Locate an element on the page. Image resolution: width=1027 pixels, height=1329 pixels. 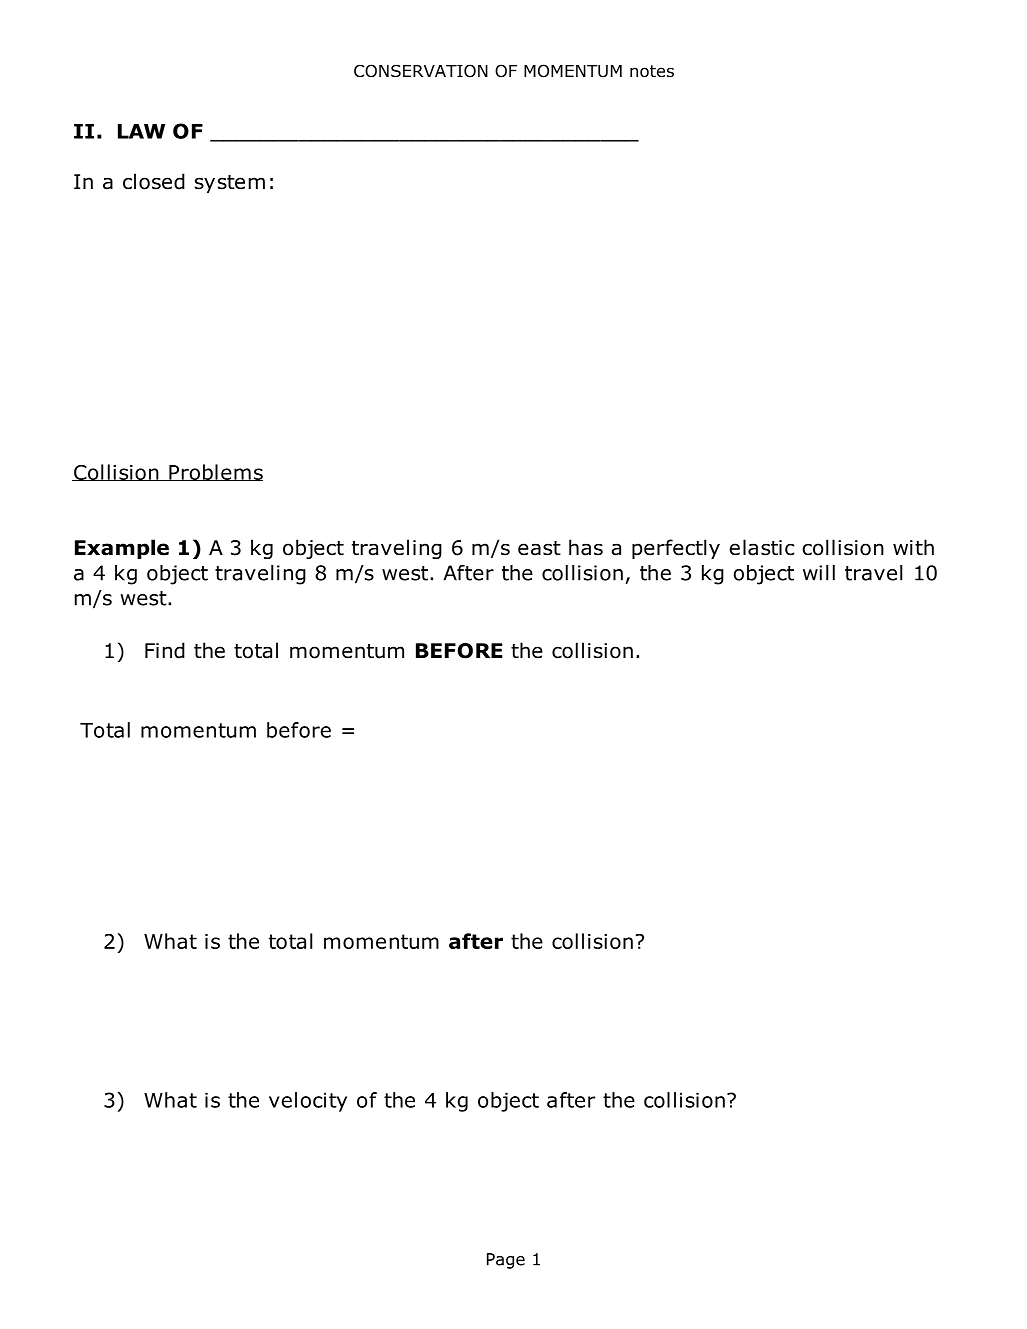
LAW is located at coordinates (141, 131).
